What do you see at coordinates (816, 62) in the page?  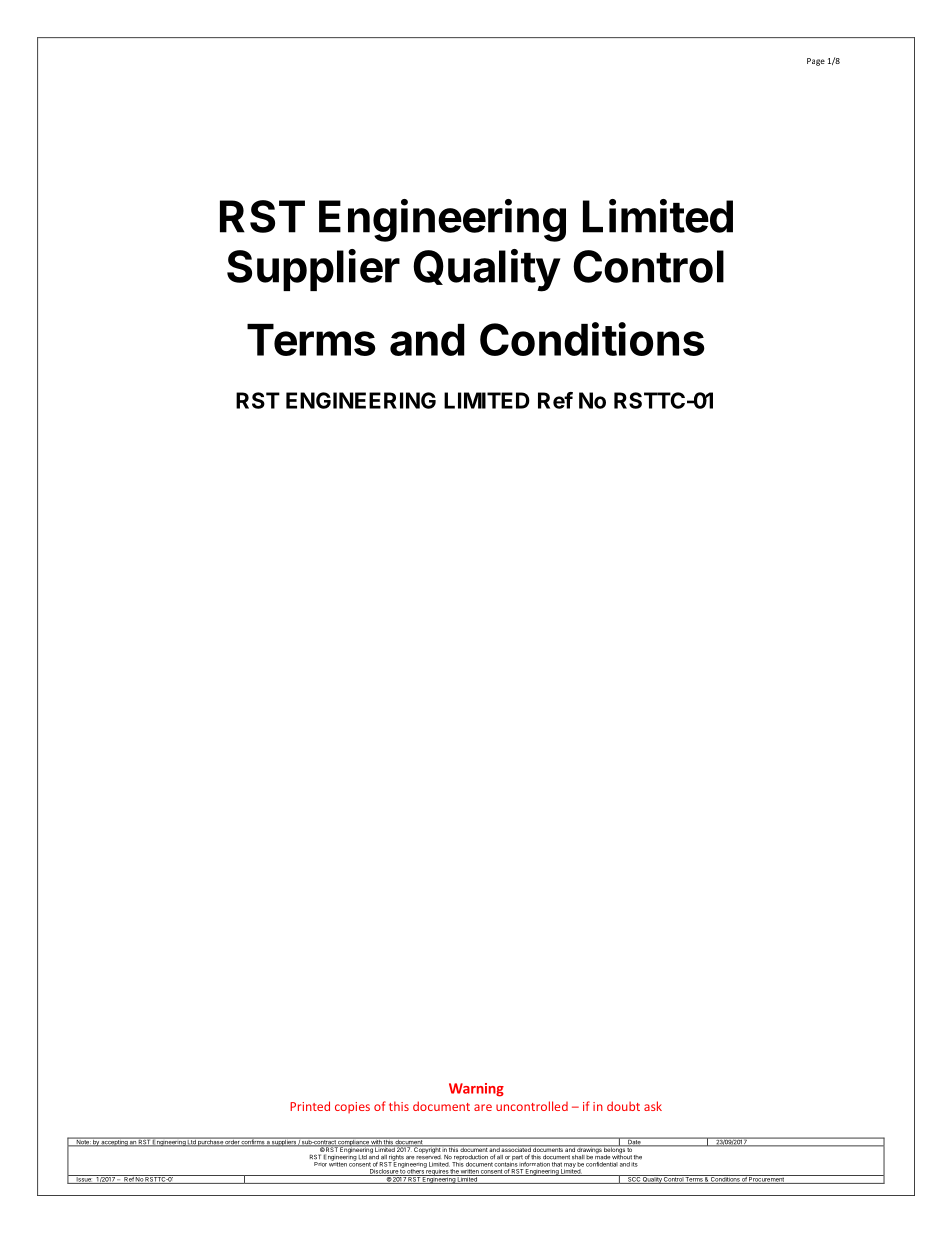 I see `Page` at bounding box center [816, 62].
